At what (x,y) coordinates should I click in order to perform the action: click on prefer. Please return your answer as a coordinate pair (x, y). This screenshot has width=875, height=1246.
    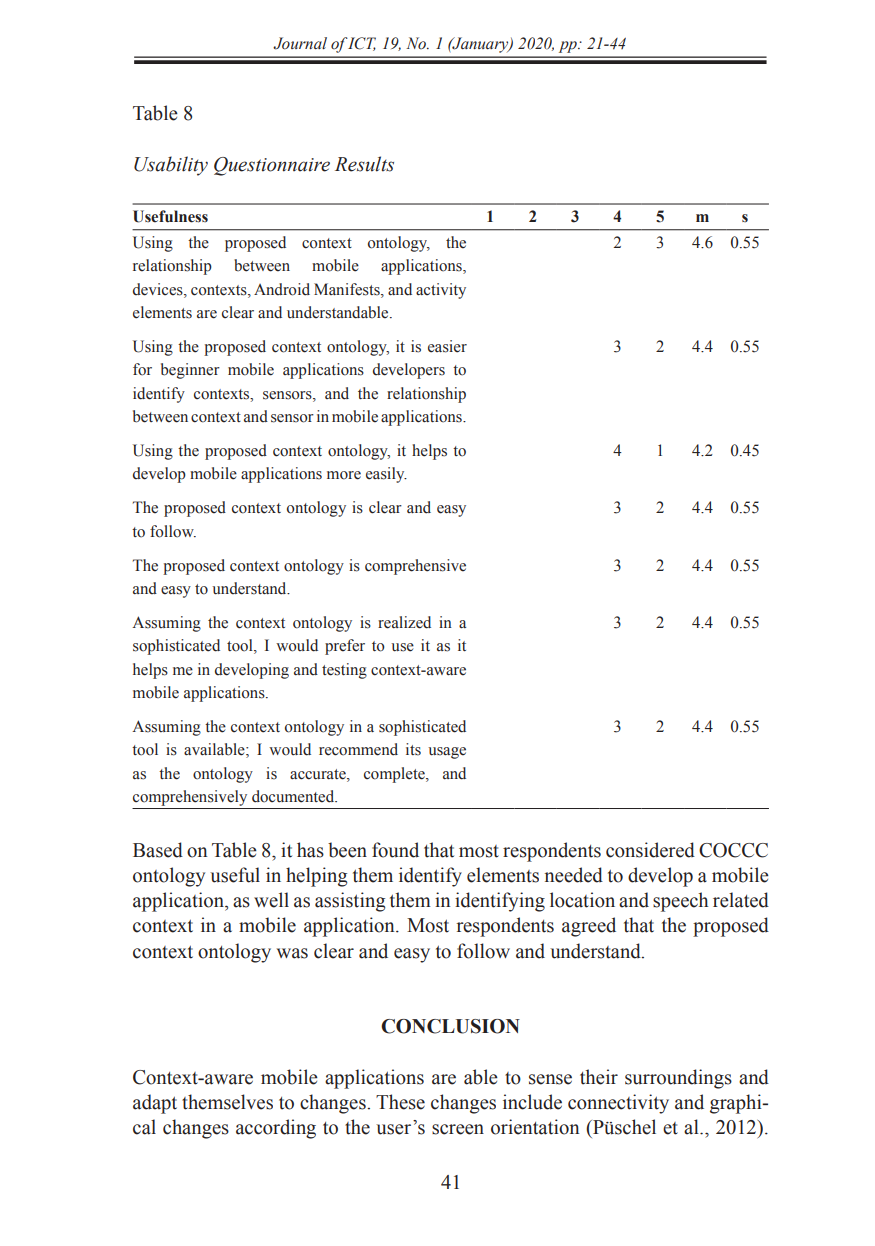
    Looking at the image, I should click on (345, 647).
